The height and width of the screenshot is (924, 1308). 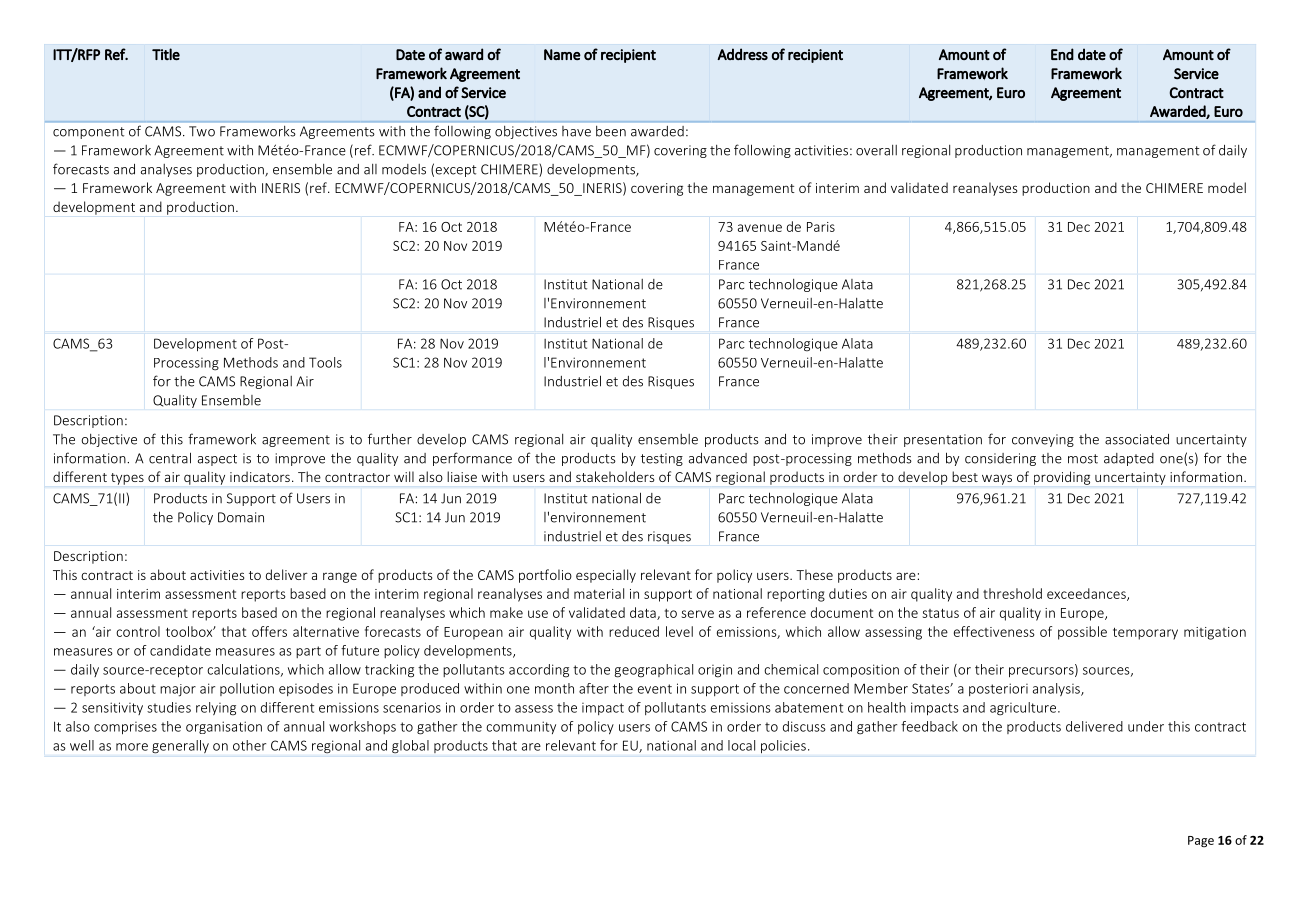 What do you see at coordinates (1062, 54) in the screenshot?
I see `End` at bounding box center [1062, 54].
